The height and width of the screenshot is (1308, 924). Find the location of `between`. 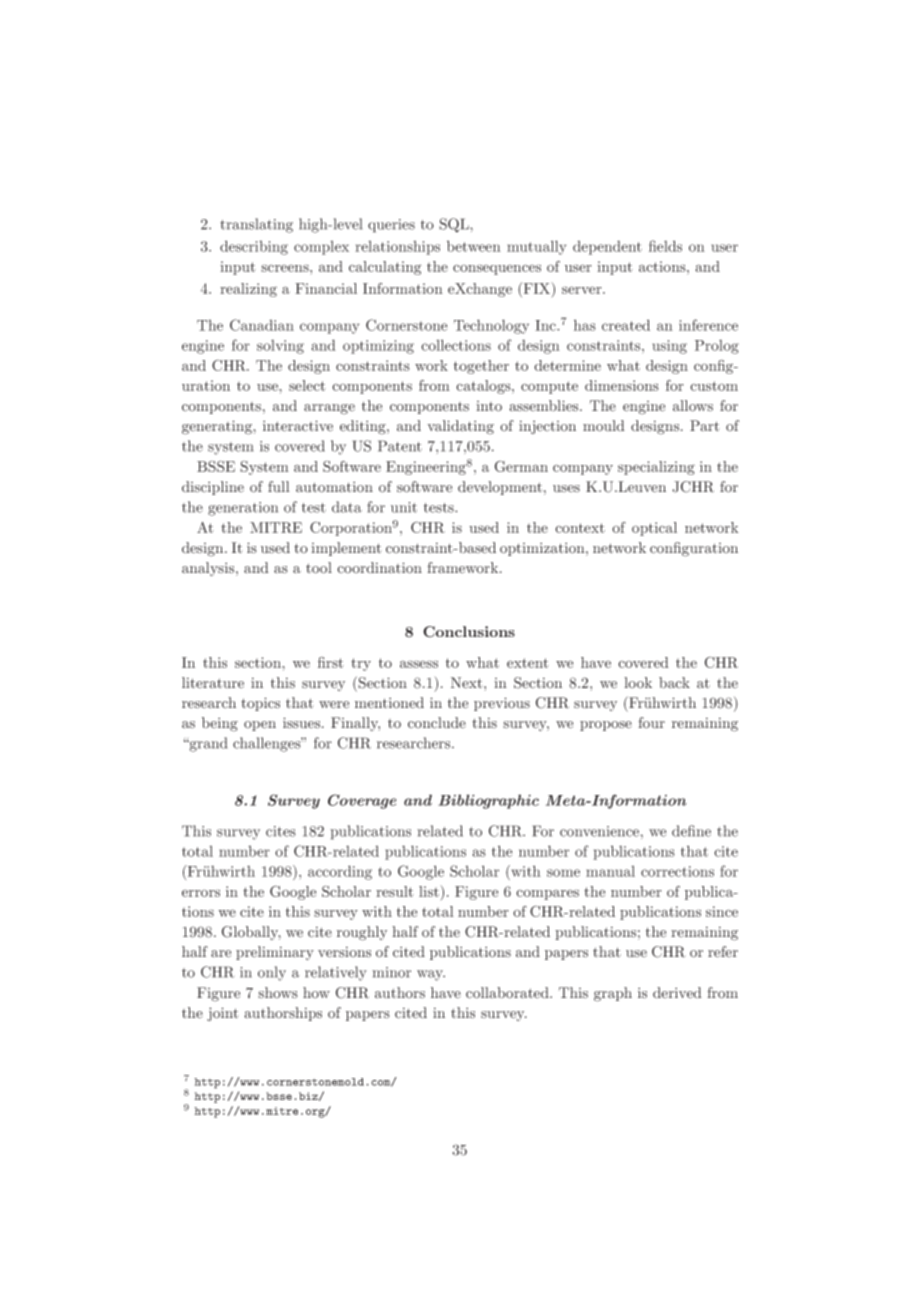

between is located at coordinates (474, 246).
